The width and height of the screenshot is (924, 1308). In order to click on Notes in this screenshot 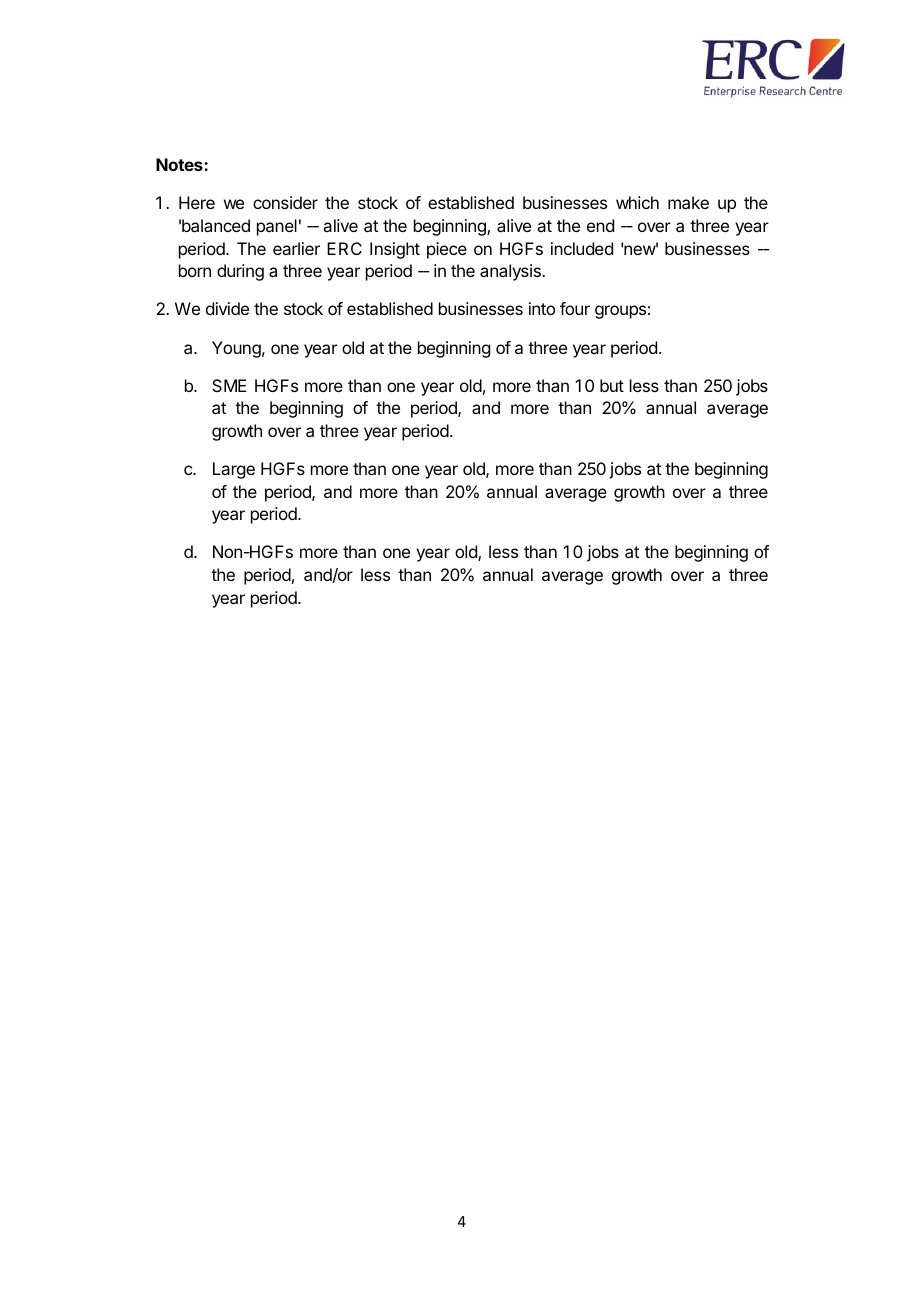, I will do `click(180, 164)`.
